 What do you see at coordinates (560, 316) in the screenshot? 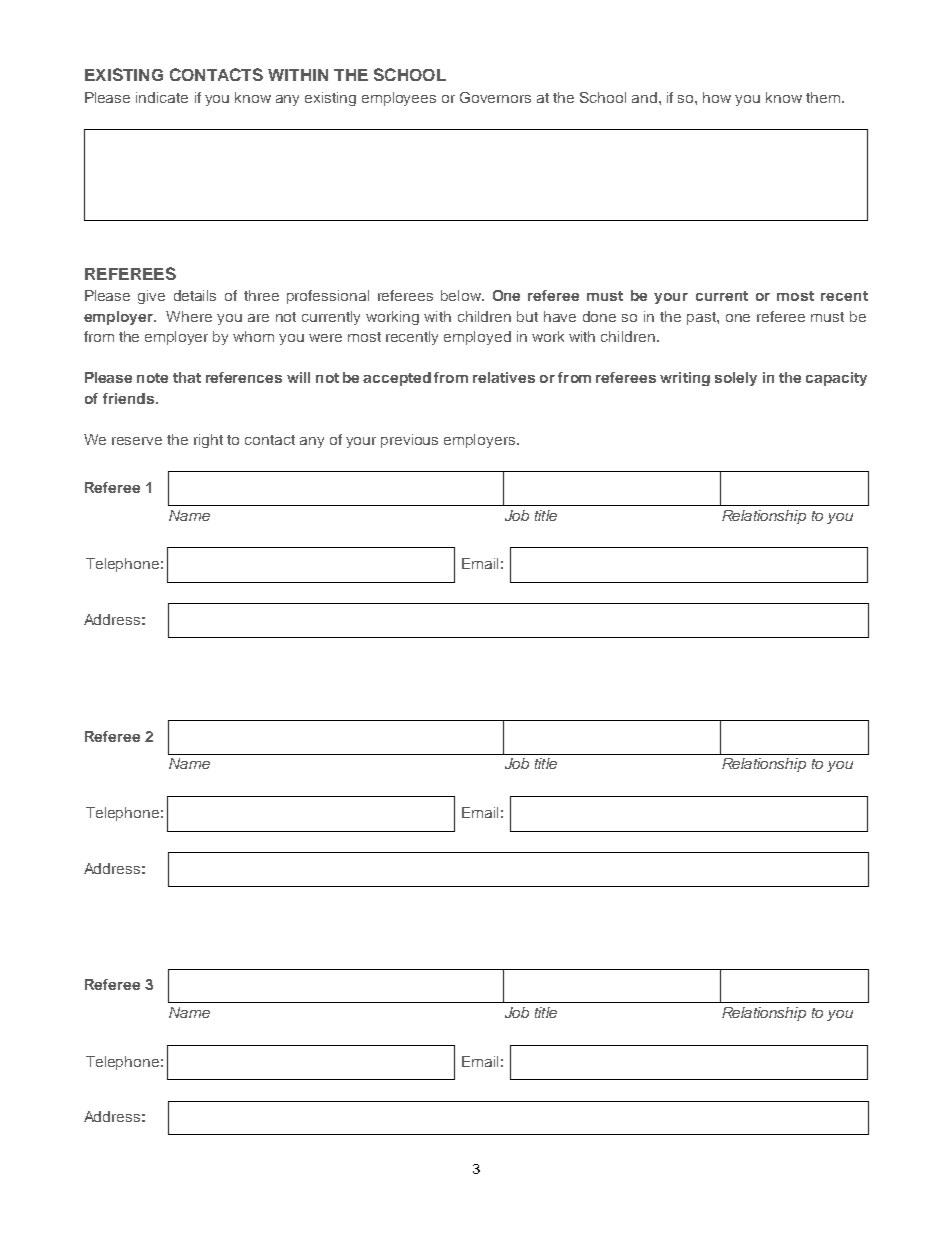
I see `have` at bounding box center [560, 316].
